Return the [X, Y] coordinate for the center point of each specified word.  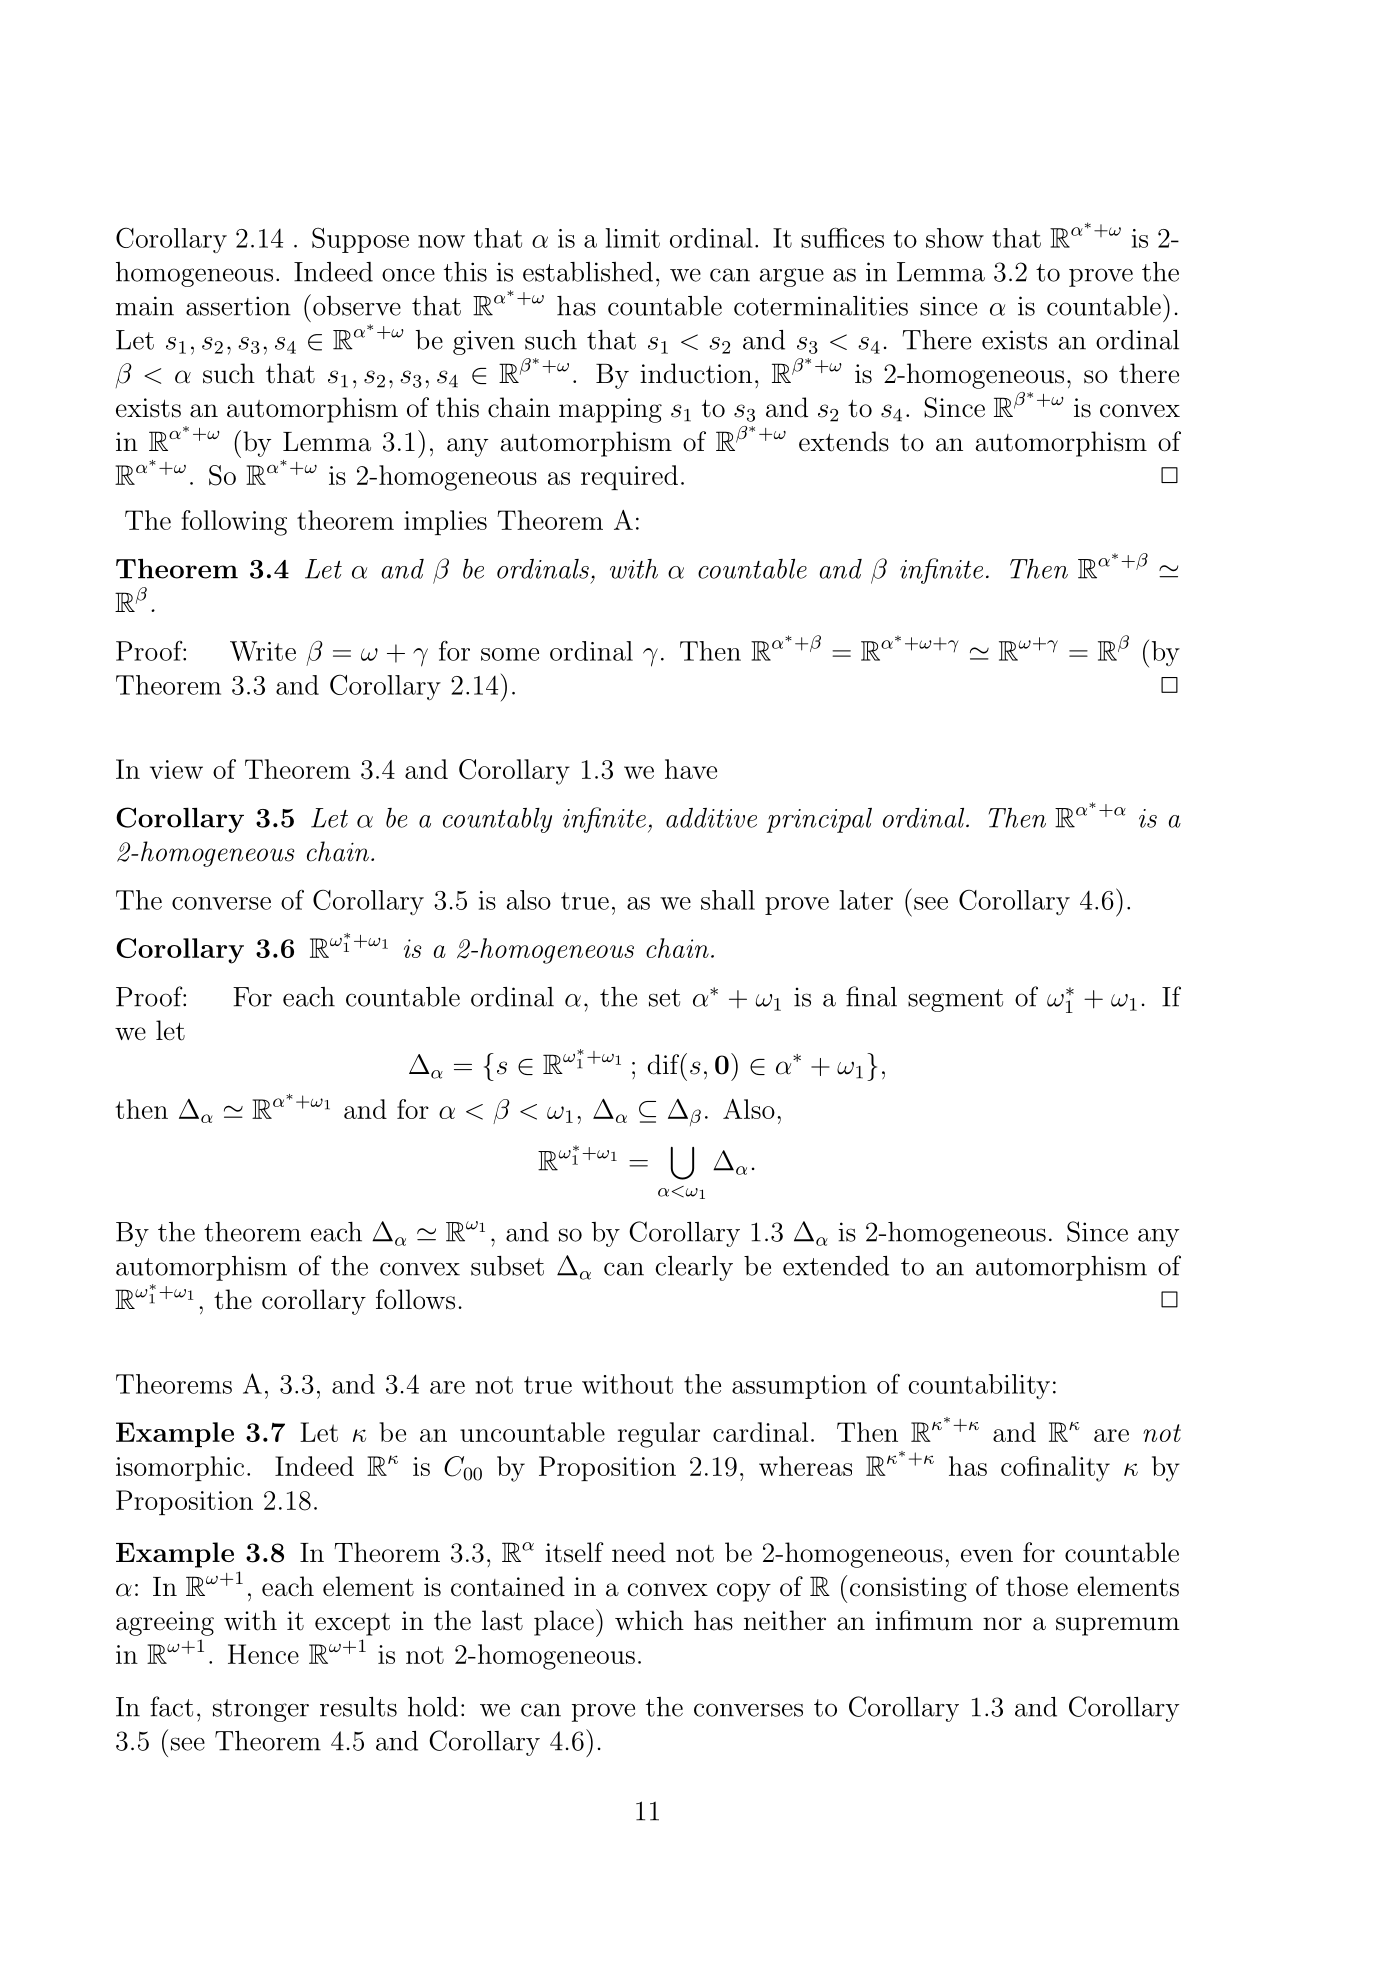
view [176, 769]
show [955, 238]
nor [1002, 1624]
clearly [694, 1268]
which [649, 1620]
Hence [263, 1654]
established [588, 272]
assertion [238, 306]
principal [819, 820]
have [691, 769]
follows [415, 1299]
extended [836, 1266]
